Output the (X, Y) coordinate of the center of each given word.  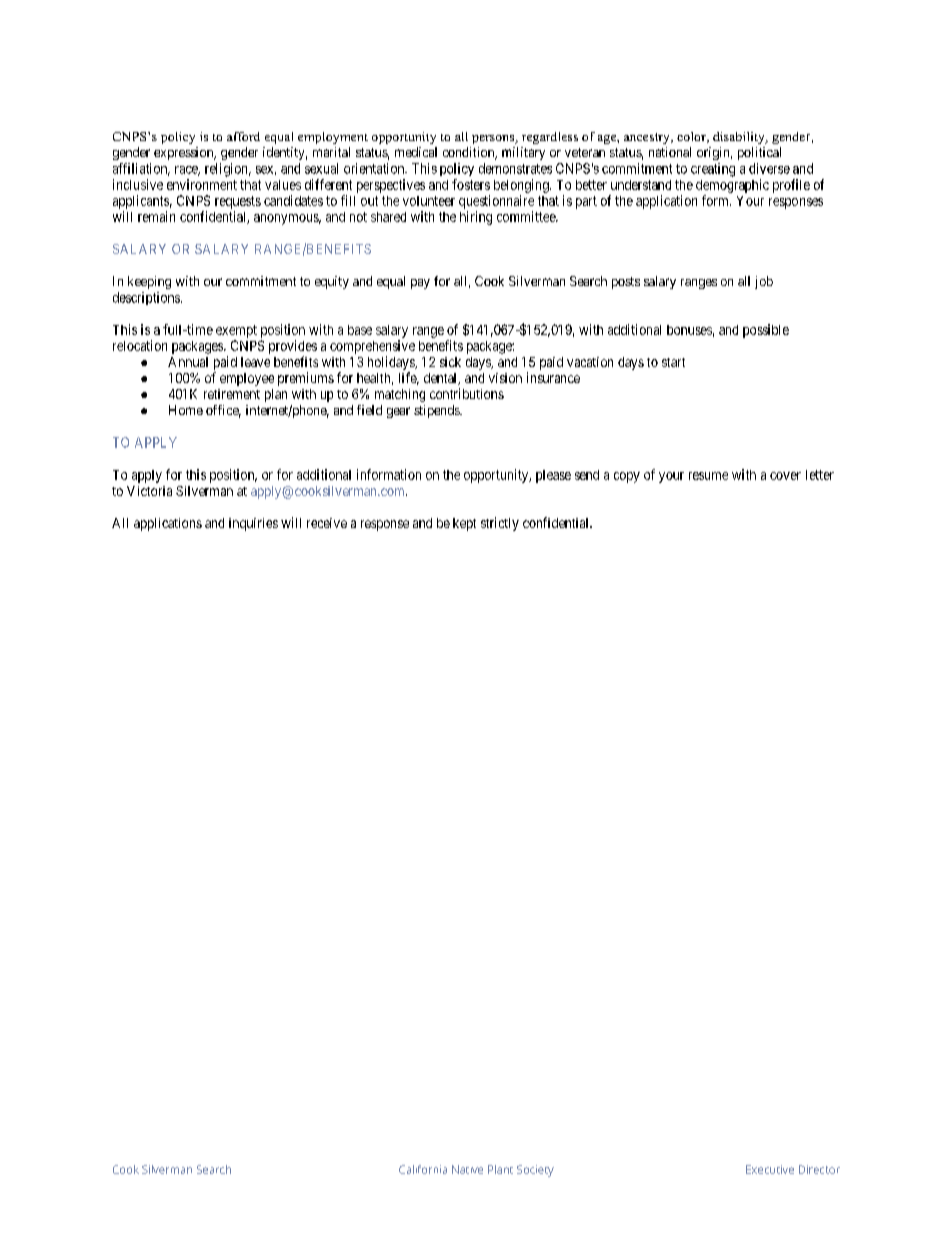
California (423, 1169)
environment (202, 184)
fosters (471, 184)
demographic (732, 186)
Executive (770, 1169)
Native (467, 1169)
